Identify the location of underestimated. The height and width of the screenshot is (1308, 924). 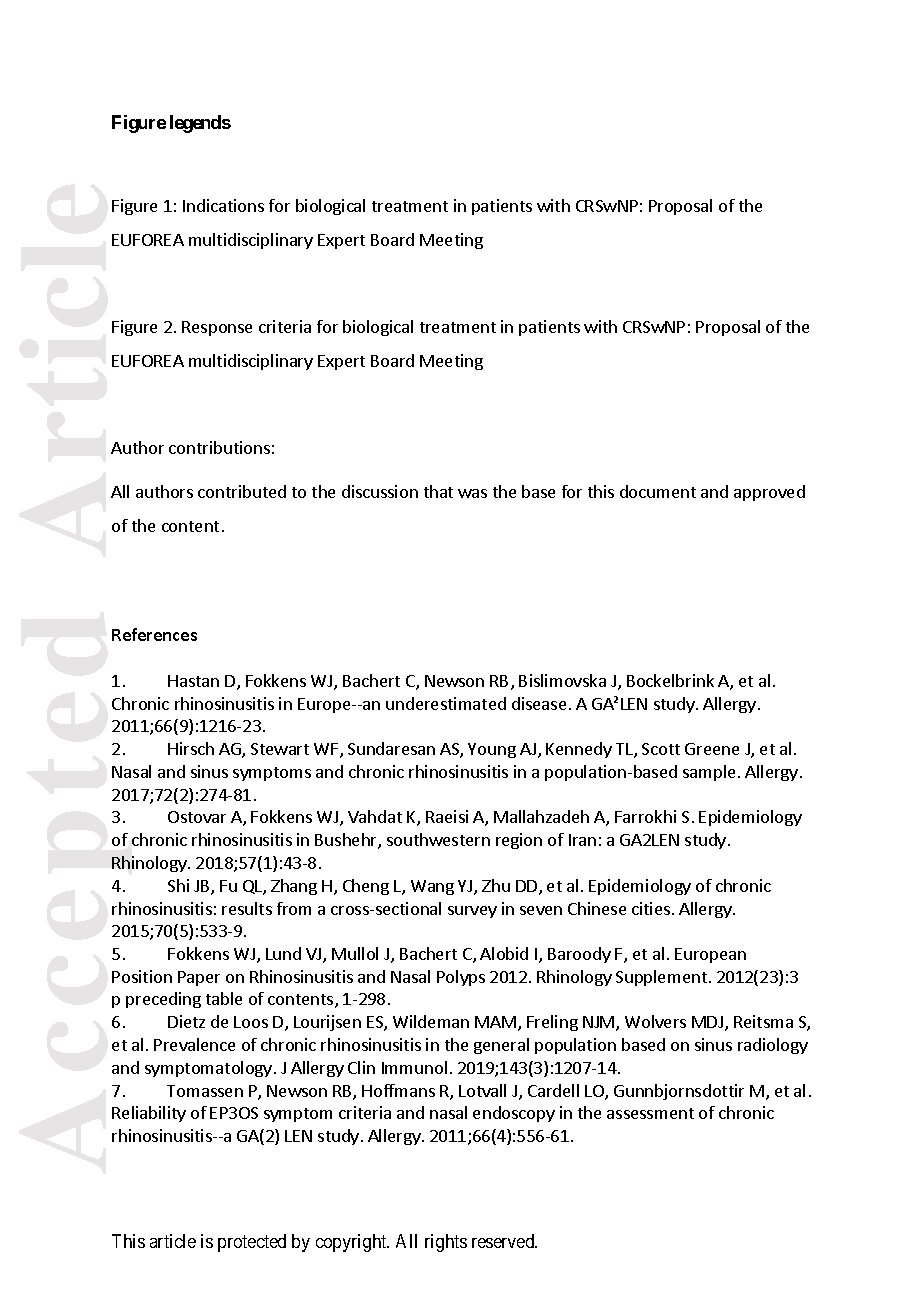
(446, 703).
